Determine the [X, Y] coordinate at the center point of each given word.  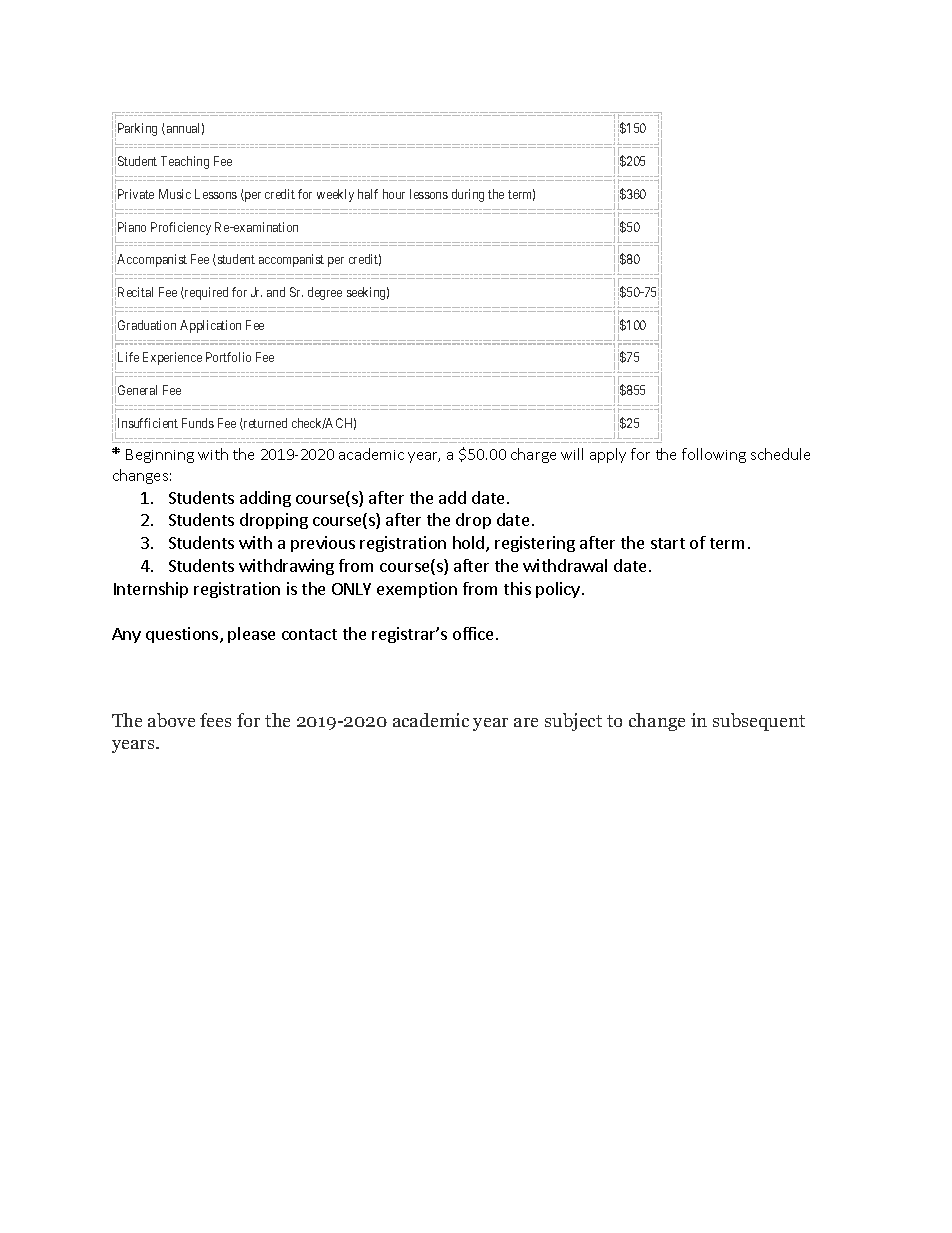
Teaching [185, 162]
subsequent [759, 722]
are [526, 722]
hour [394, 194]
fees [215, 720]
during [468, 195]
